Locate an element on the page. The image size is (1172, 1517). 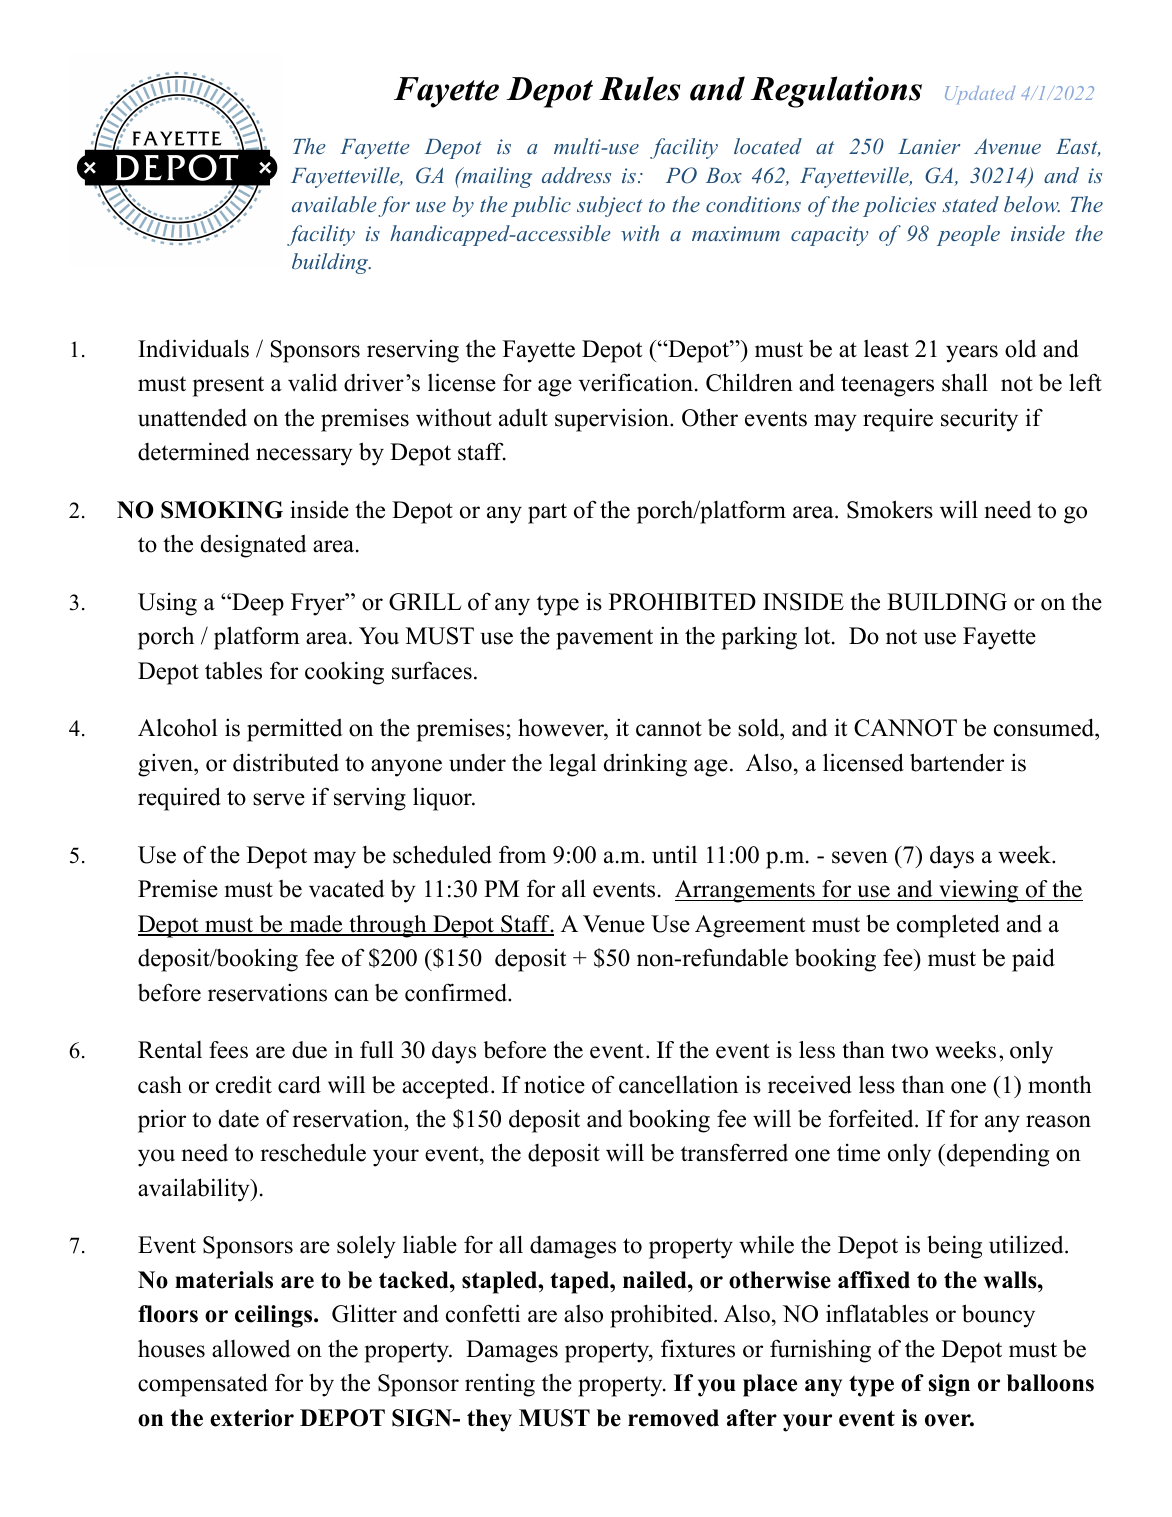
available is located at coordinates (334, 204).
